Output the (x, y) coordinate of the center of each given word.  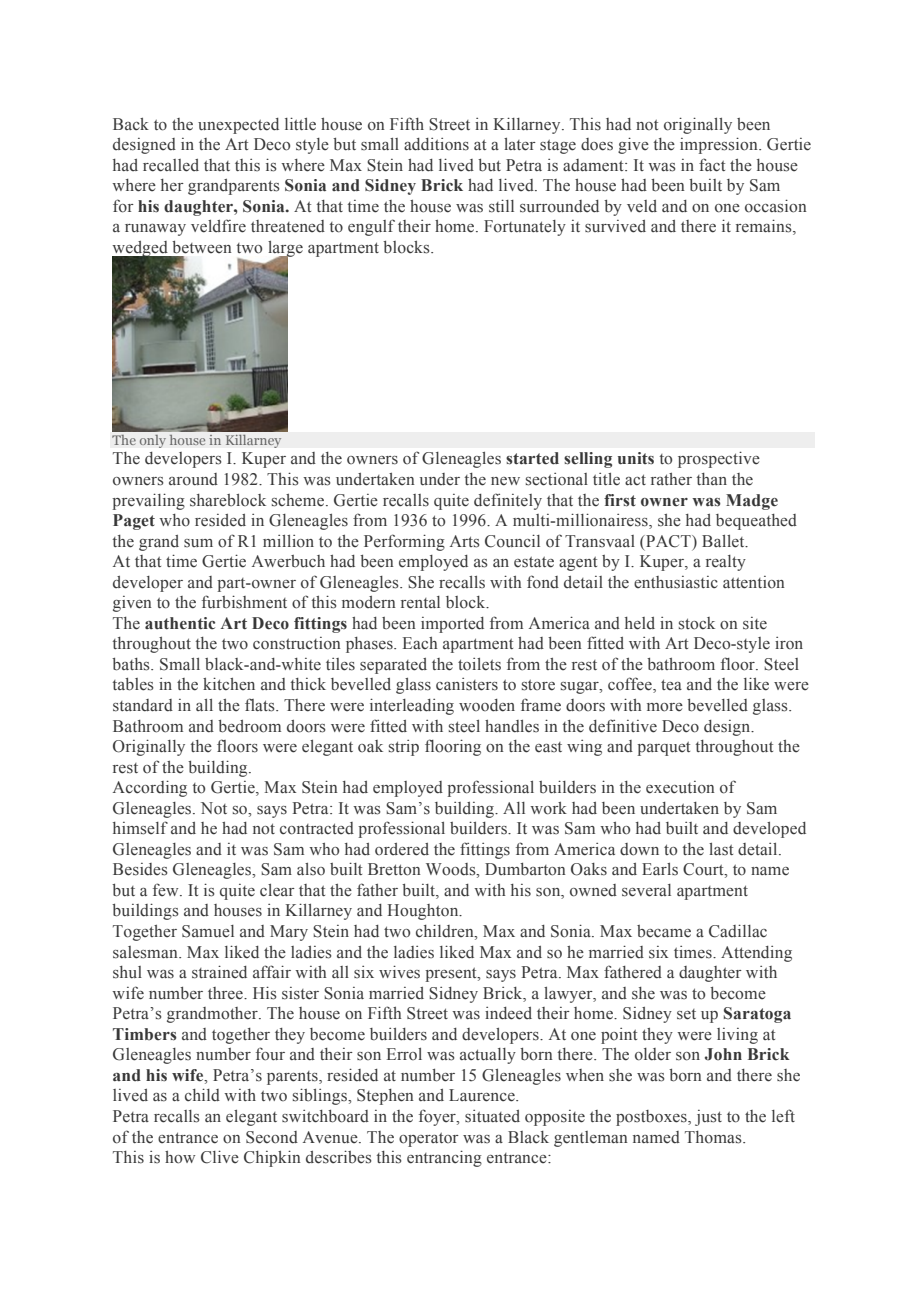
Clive (220, 1157)
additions (436, 144)
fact (712, 165)
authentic (180, 623)
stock (697, 623)
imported (452, 625)
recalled (171, 165)
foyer (438, 1117)
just (708, 1118)
